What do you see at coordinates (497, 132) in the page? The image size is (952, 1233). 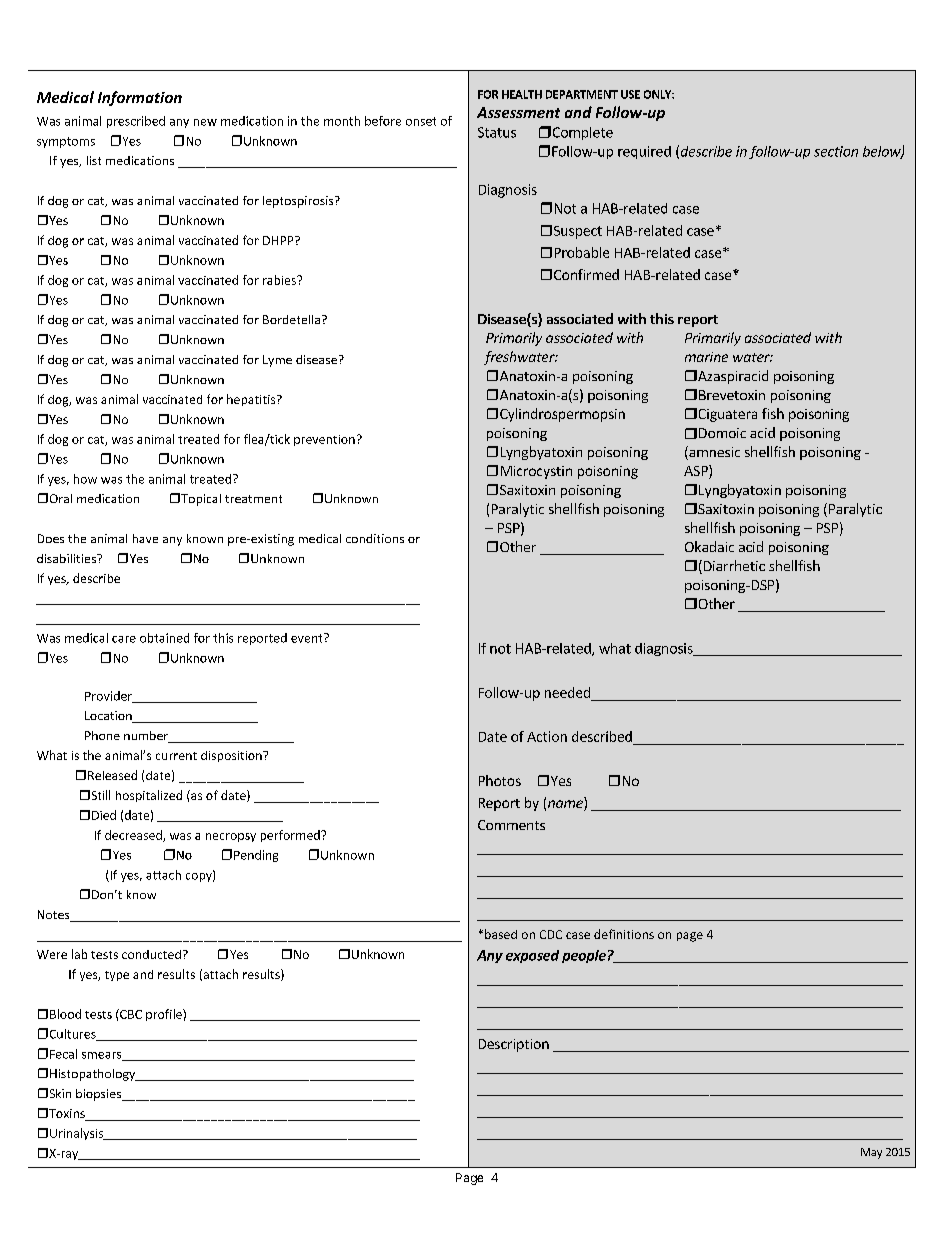 I see `Status` at bounding box center [497, 132].
